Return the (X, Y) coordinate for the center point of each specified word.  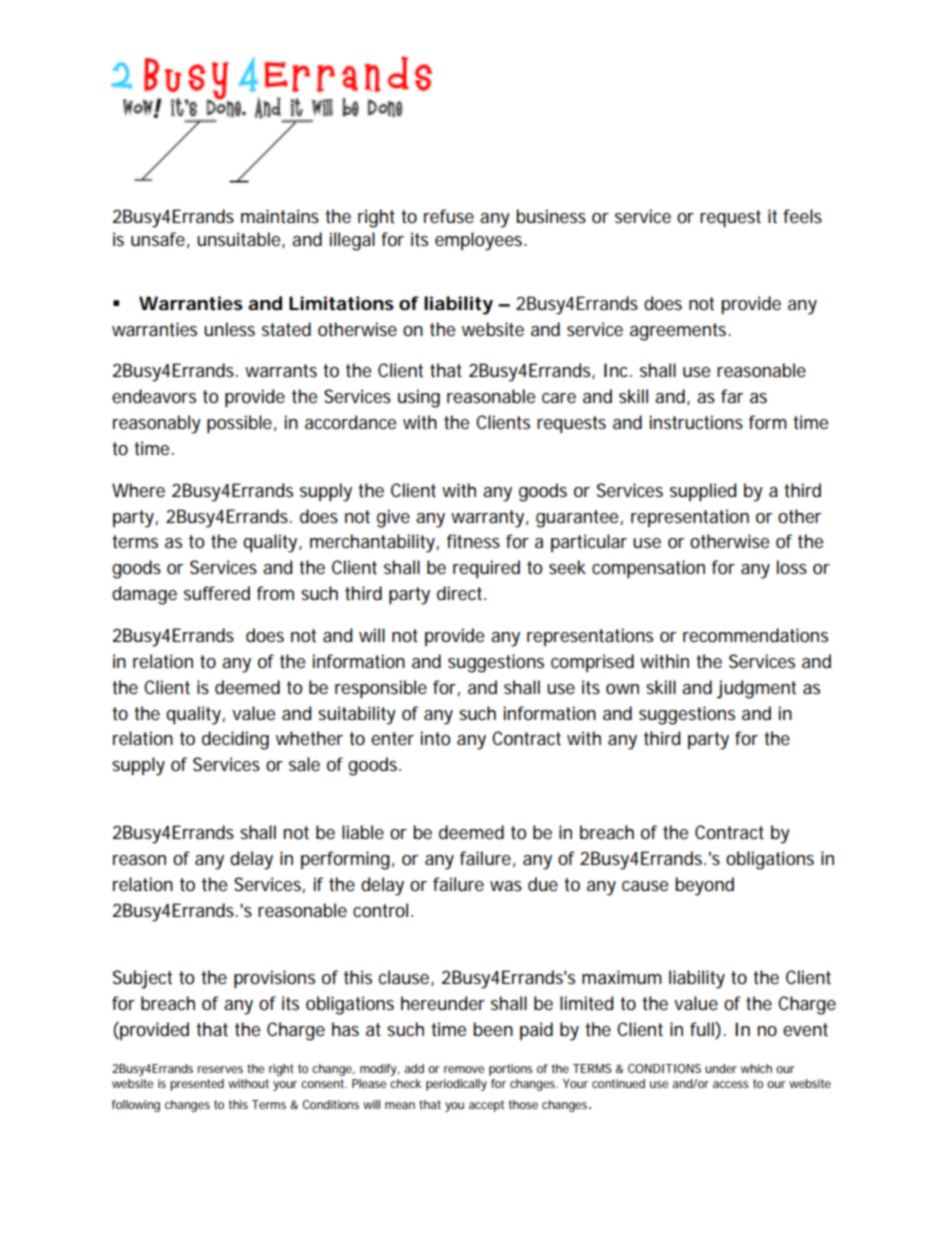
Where (138, 490)
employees (480, 241)
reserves (220, 1069)
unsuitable (240, 240)
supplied (703, 492)
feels (802, 216)
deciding (235, 740)
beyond (704, 886)
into (435, 738)
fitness (473, 541)
